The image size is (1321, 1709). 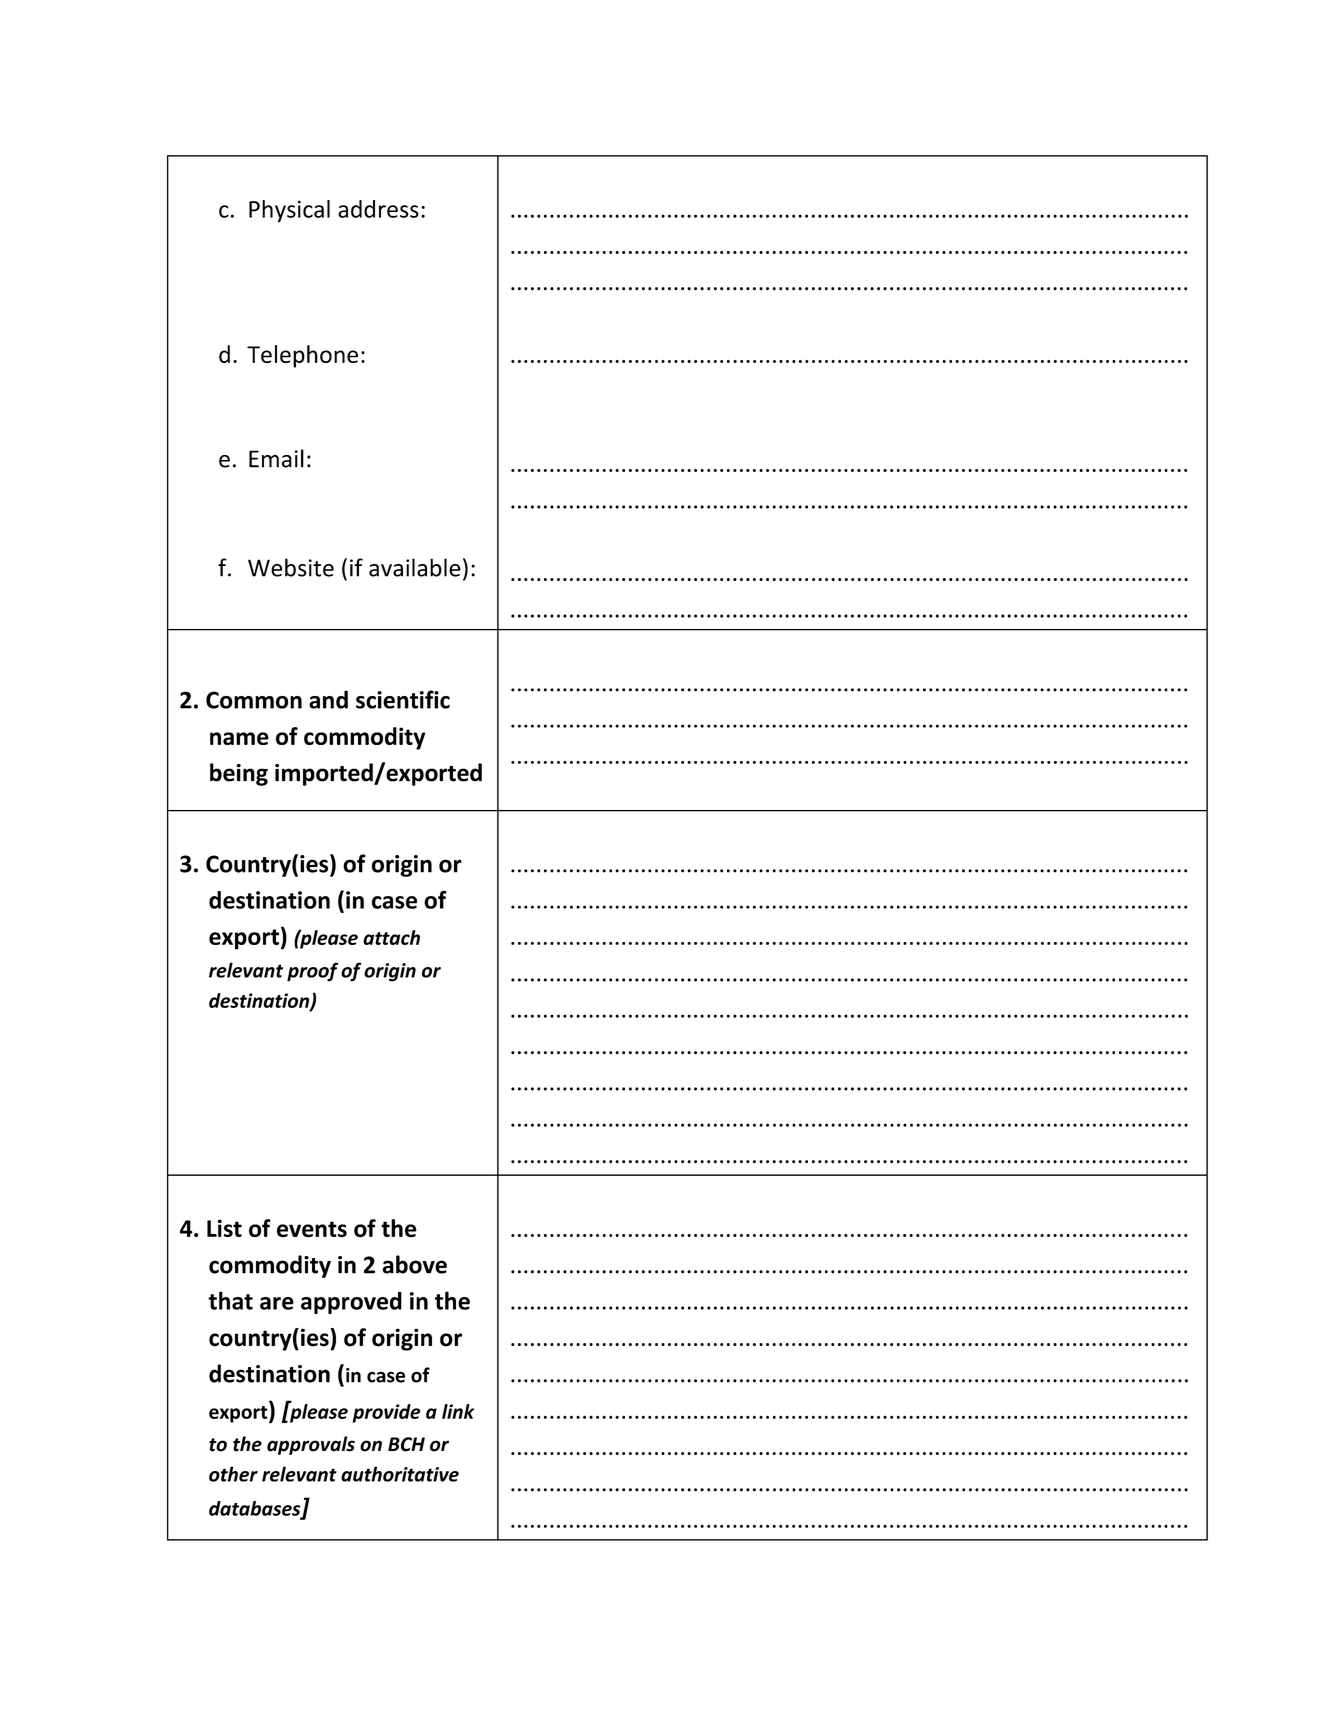 I want to click on proof, so click(x=312, y=972).
